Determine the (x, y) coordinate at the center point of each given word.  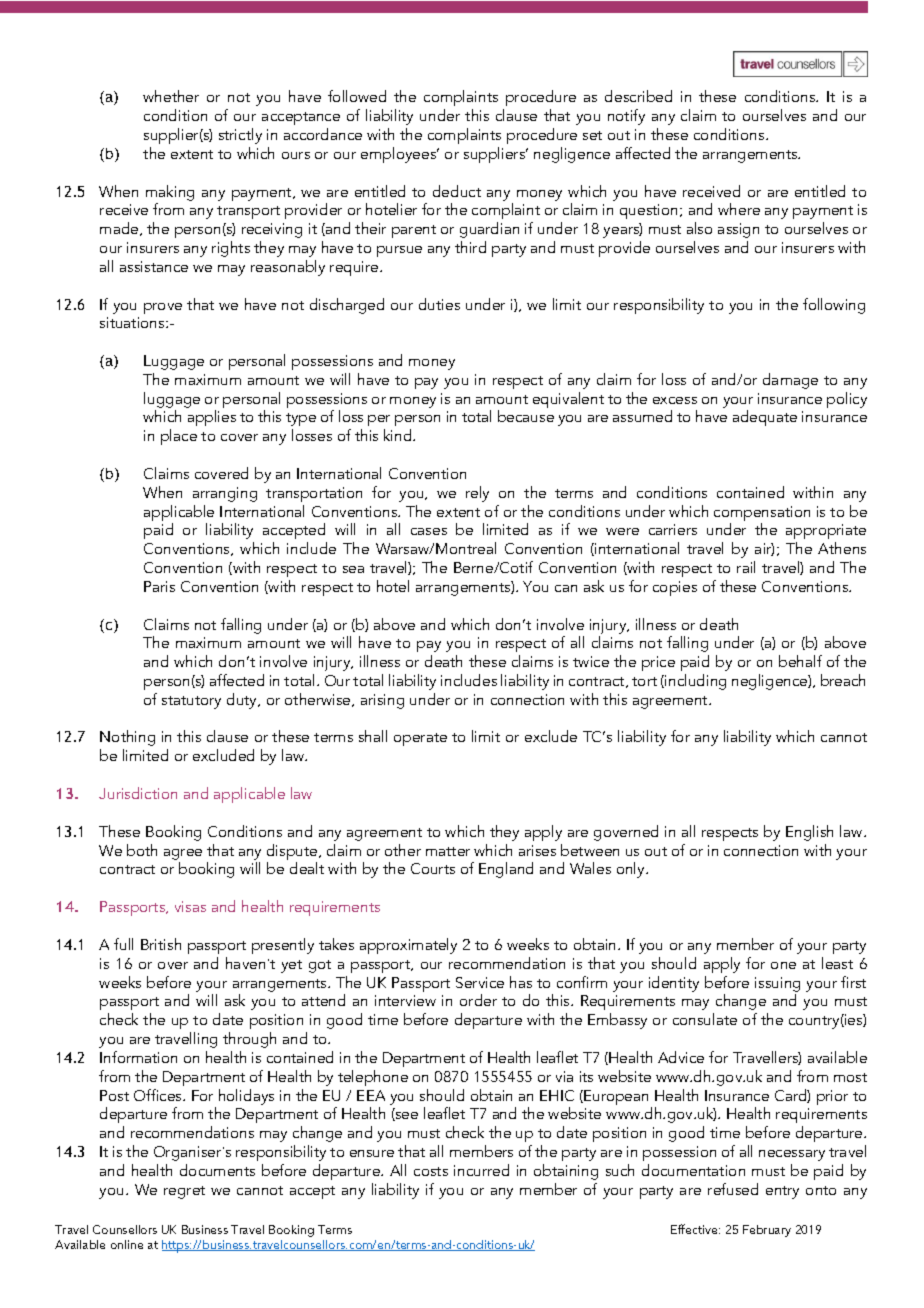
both (142, 850)
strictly (240, 136)
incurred (481, 1170)
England (506, 870)
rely (477, 494)
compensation (762, 515)
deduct (457, 191)
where (739, 209)
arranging (225, 494)
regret (184, 1192)
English (809, 833)
